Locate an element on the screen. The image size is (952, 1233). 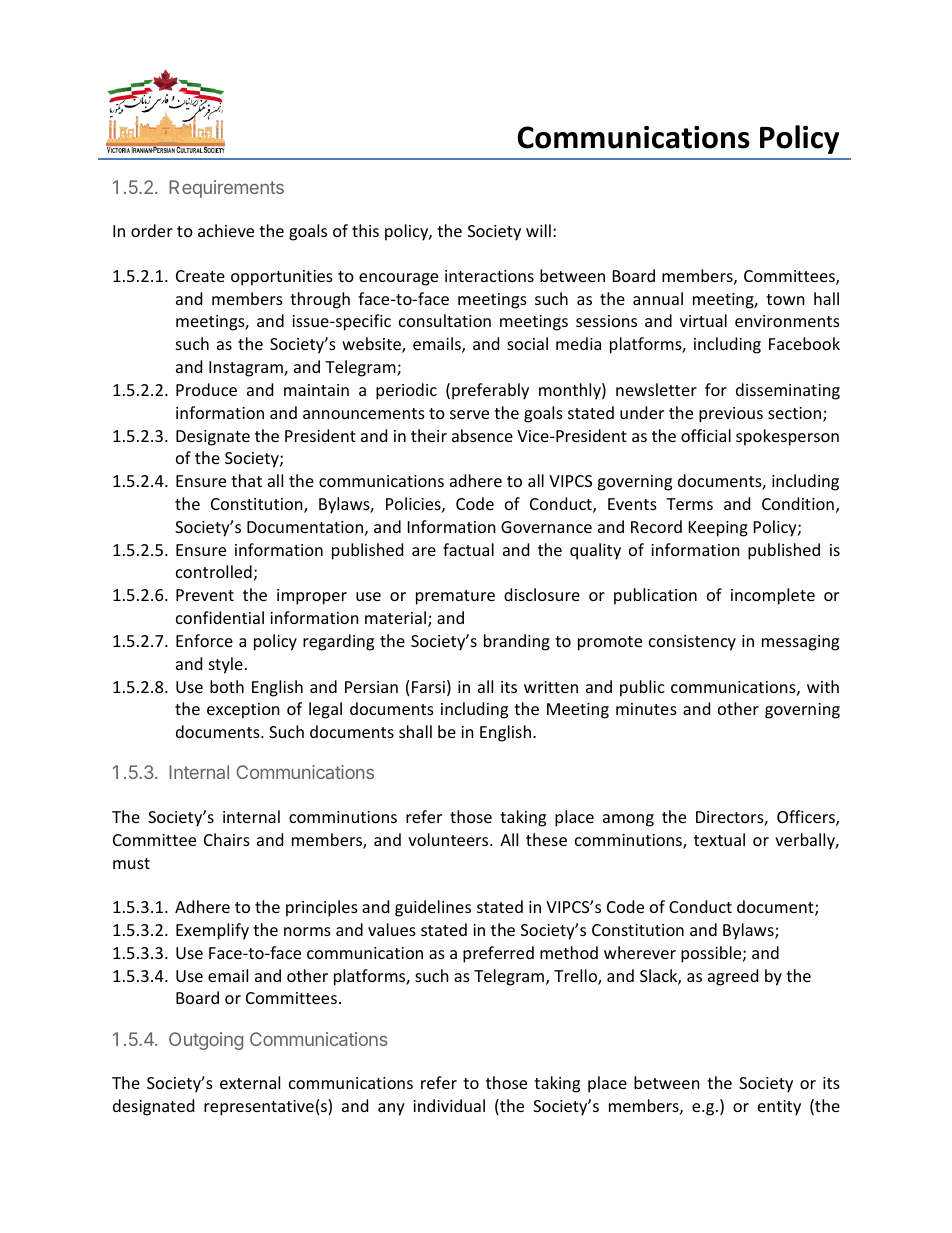
individual is located at coordinates (449, 1105).
